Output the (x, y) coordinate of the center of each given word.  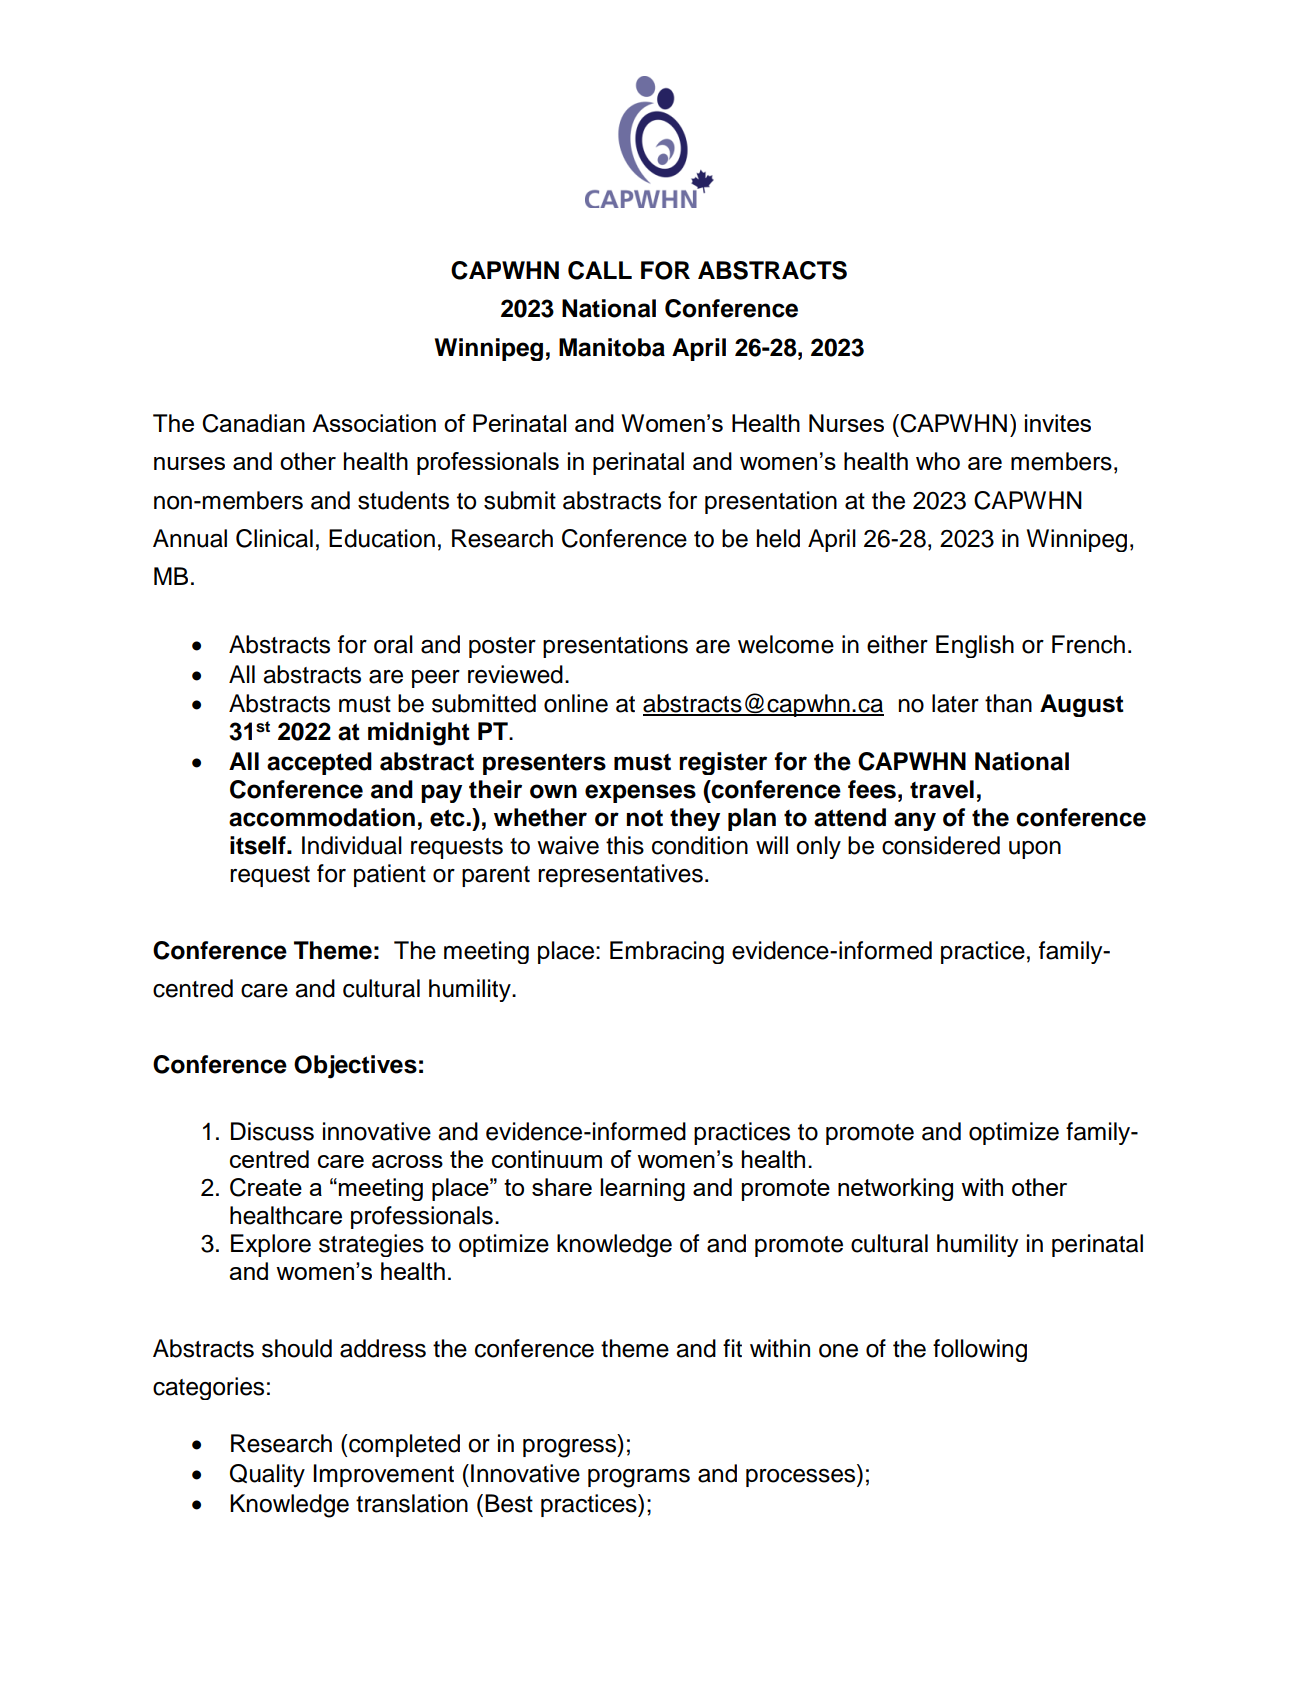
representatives (620, 875)
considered (941, 845)
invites (1058, 423)
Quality (267, 1476)
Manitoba (612, 347)
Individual (352, 845)
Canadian (253, 423)
